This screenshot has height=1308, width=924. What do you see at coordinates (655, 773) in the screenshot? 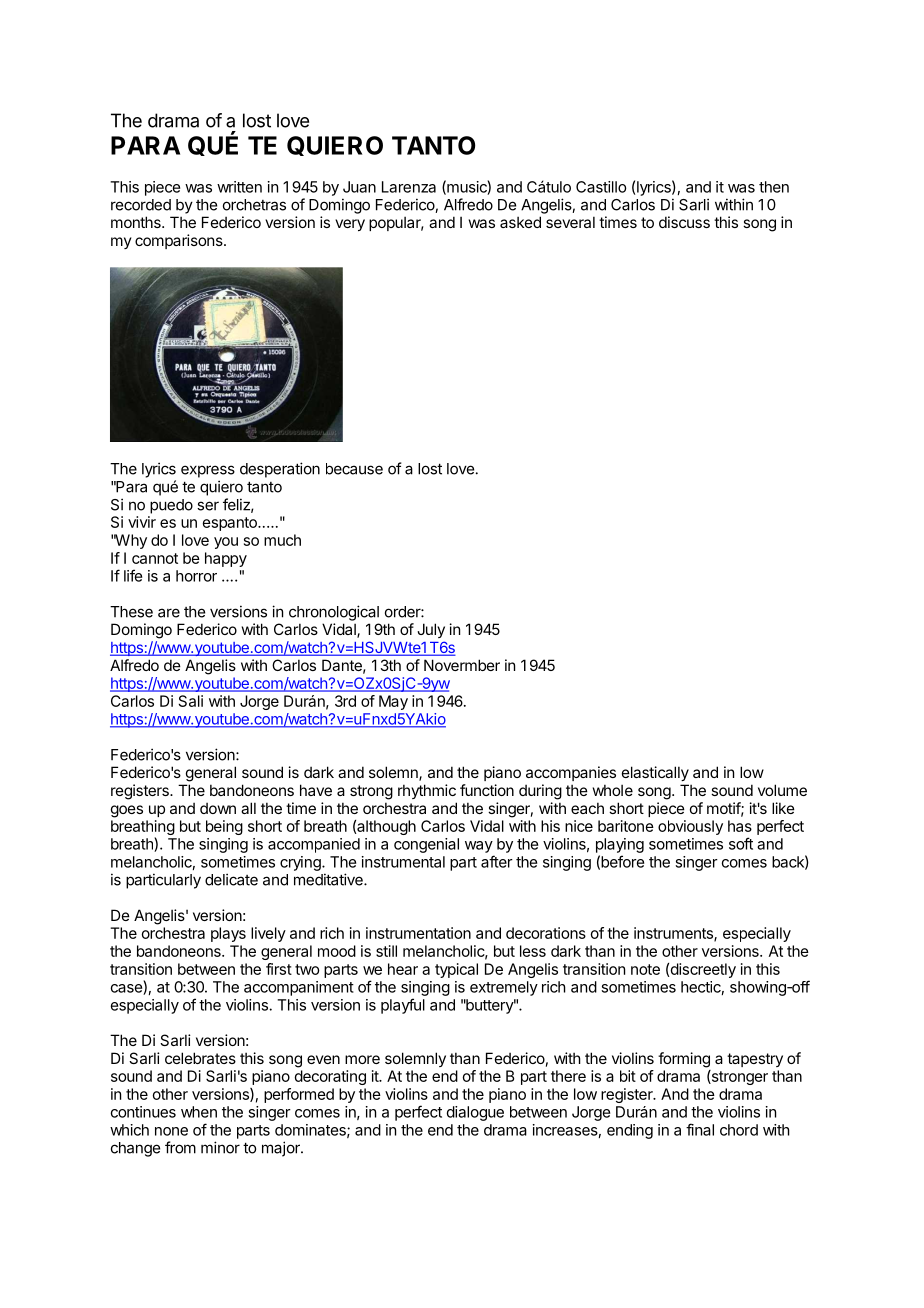
I see `elastically` at bounding box center [655, 773].
